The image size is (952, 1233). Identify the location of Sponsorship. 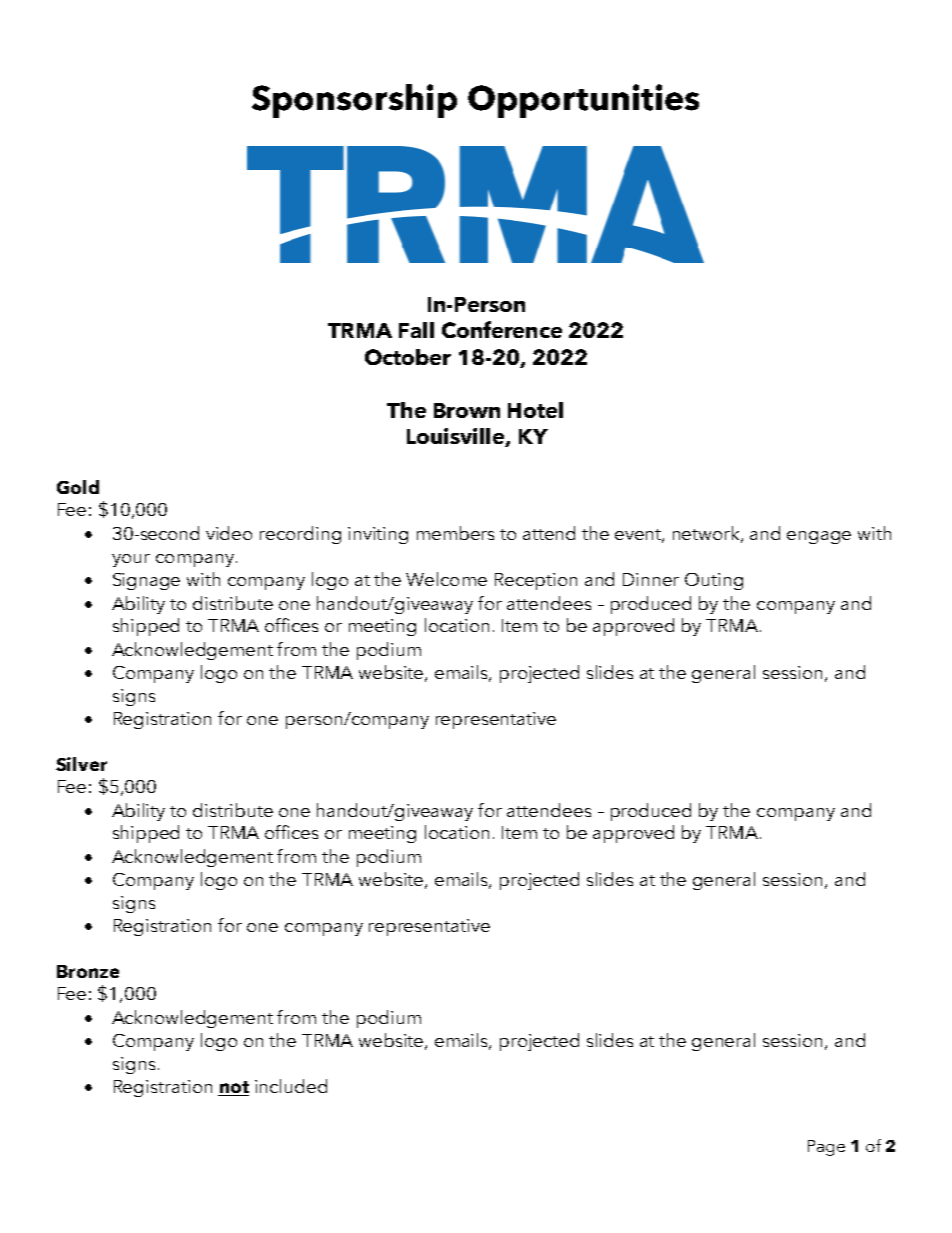
(354, 101).
